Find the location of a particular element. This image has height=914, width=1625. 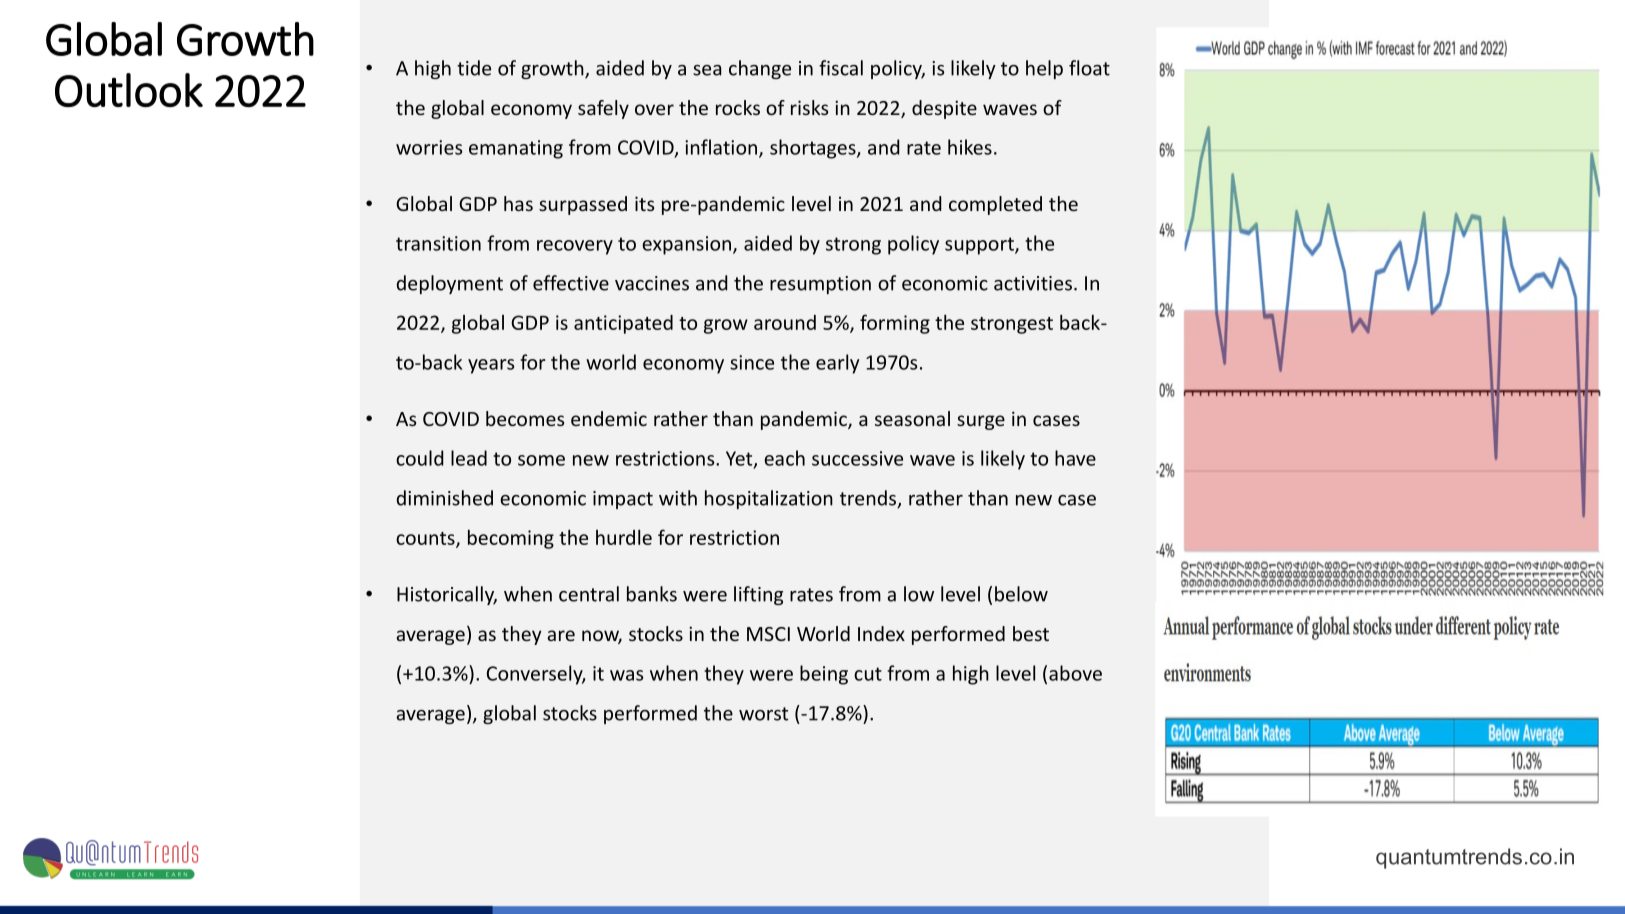

diminished is located at coordinates (445, 498).
